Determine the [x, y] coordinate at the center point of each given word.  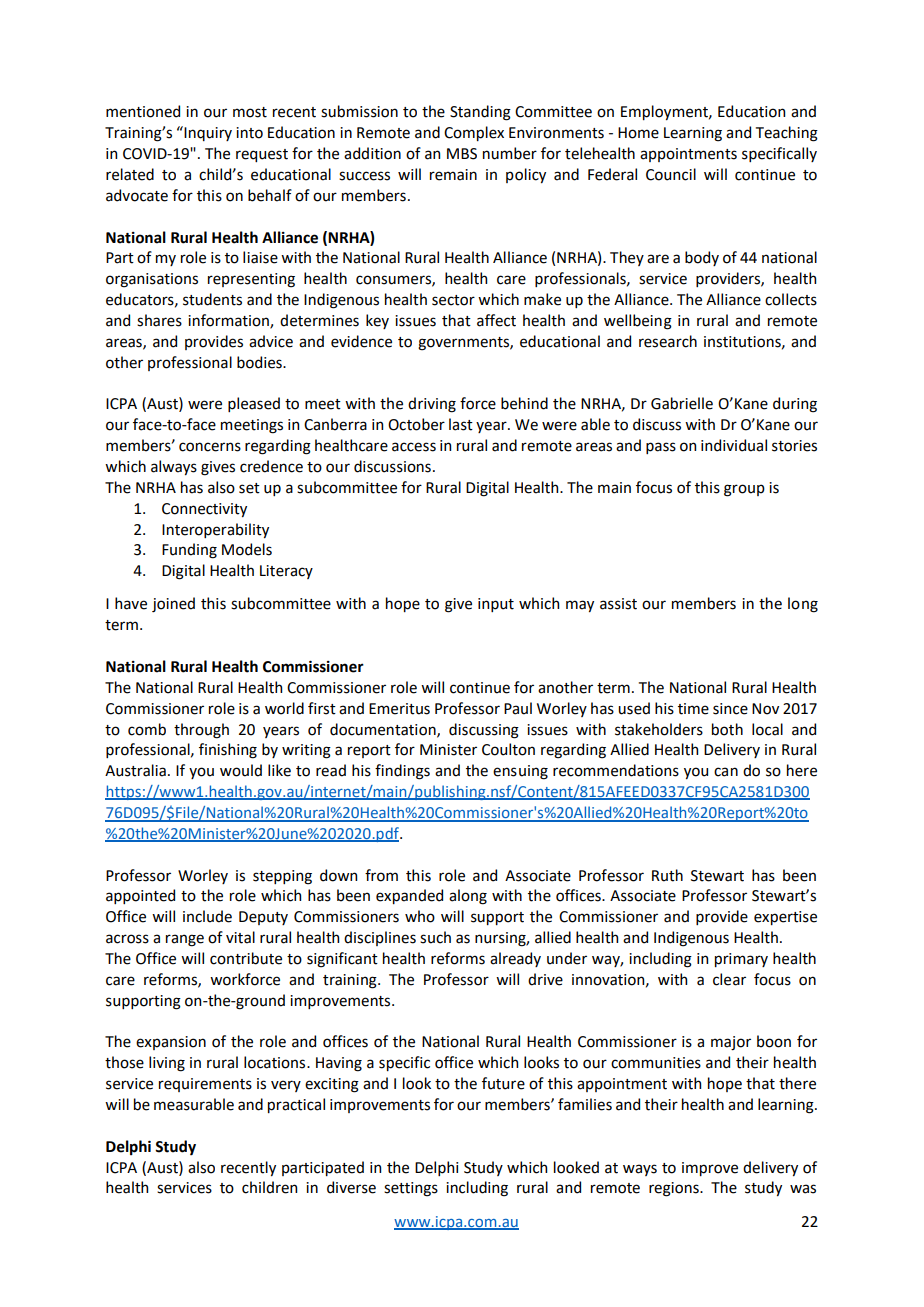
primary [741, 960]
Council [671, 174]
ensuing [520, 772]
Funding [189, 551]
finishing [228, 751]
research [668, 341]
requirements [205, 1085]
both [727, 729]
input [496, 605]
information [229, 321]
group [744, 490]
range [185, 940]
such [435, 937]
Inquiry [207, 133]
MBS [462, 154]
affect [496, 320]
